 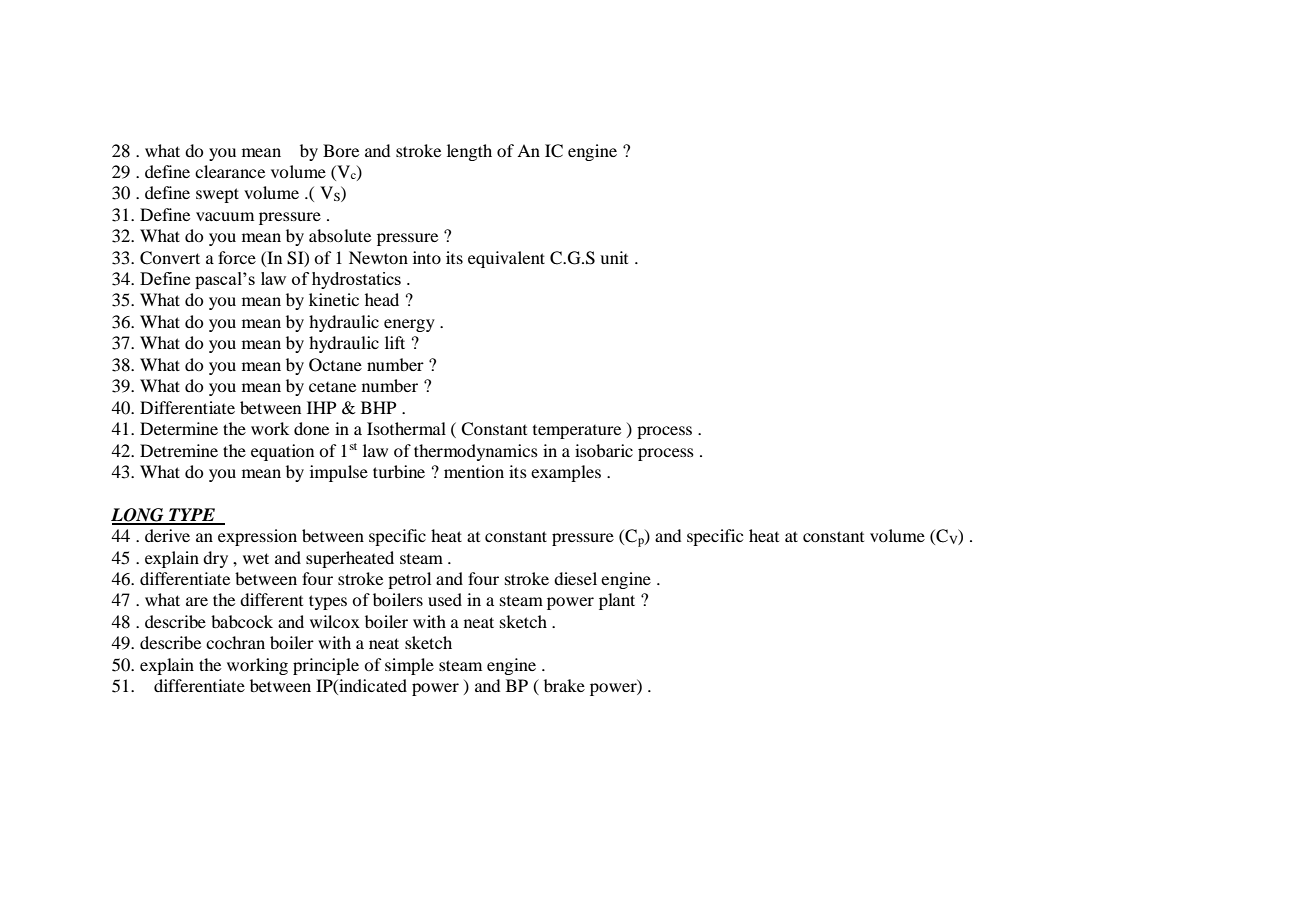 What do you see at coordinates (409, 666) in the page?
I see `simple` at bounding box center [409, 666].
